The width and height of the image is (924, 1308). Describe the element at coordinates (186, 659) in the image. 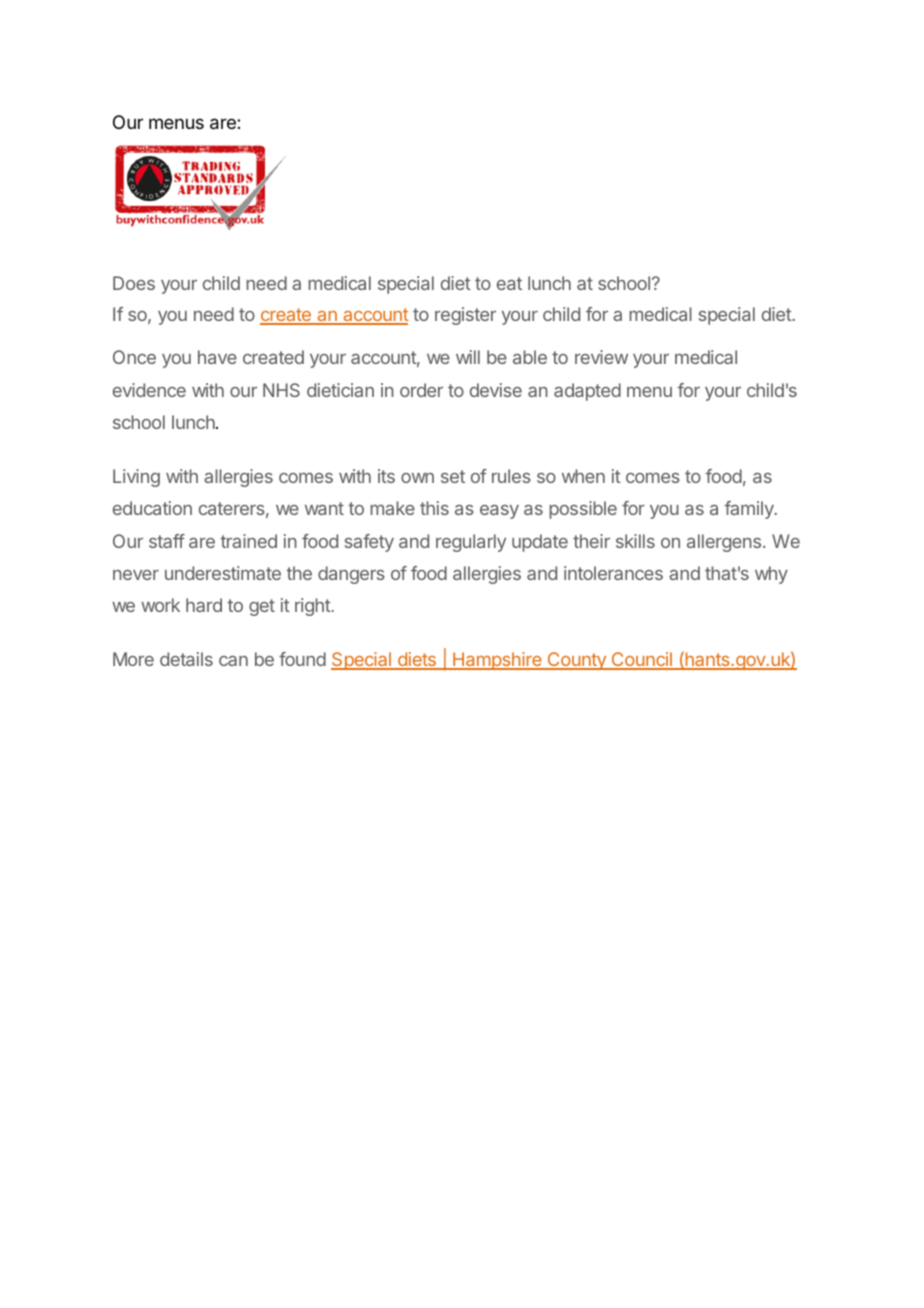

I see `details` at that location.
